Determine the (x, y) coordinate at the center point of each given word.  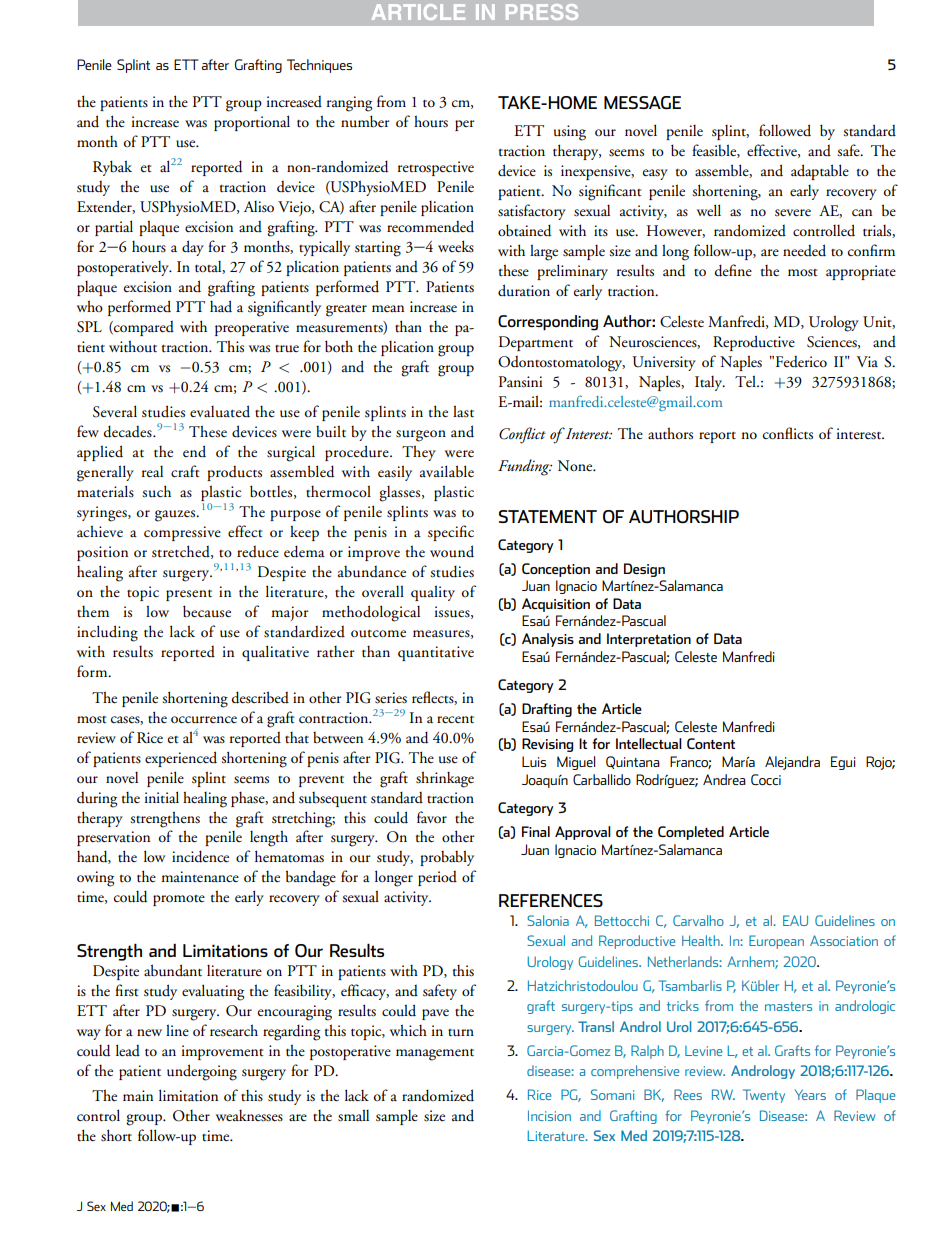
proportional (252, 123)
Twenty (764, 1096)
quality (433, 593)
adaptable (820, 172)
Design (644, 570)
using (570, 133)
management (435, 1055)
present (189, 595)
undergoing (202, 1072)
